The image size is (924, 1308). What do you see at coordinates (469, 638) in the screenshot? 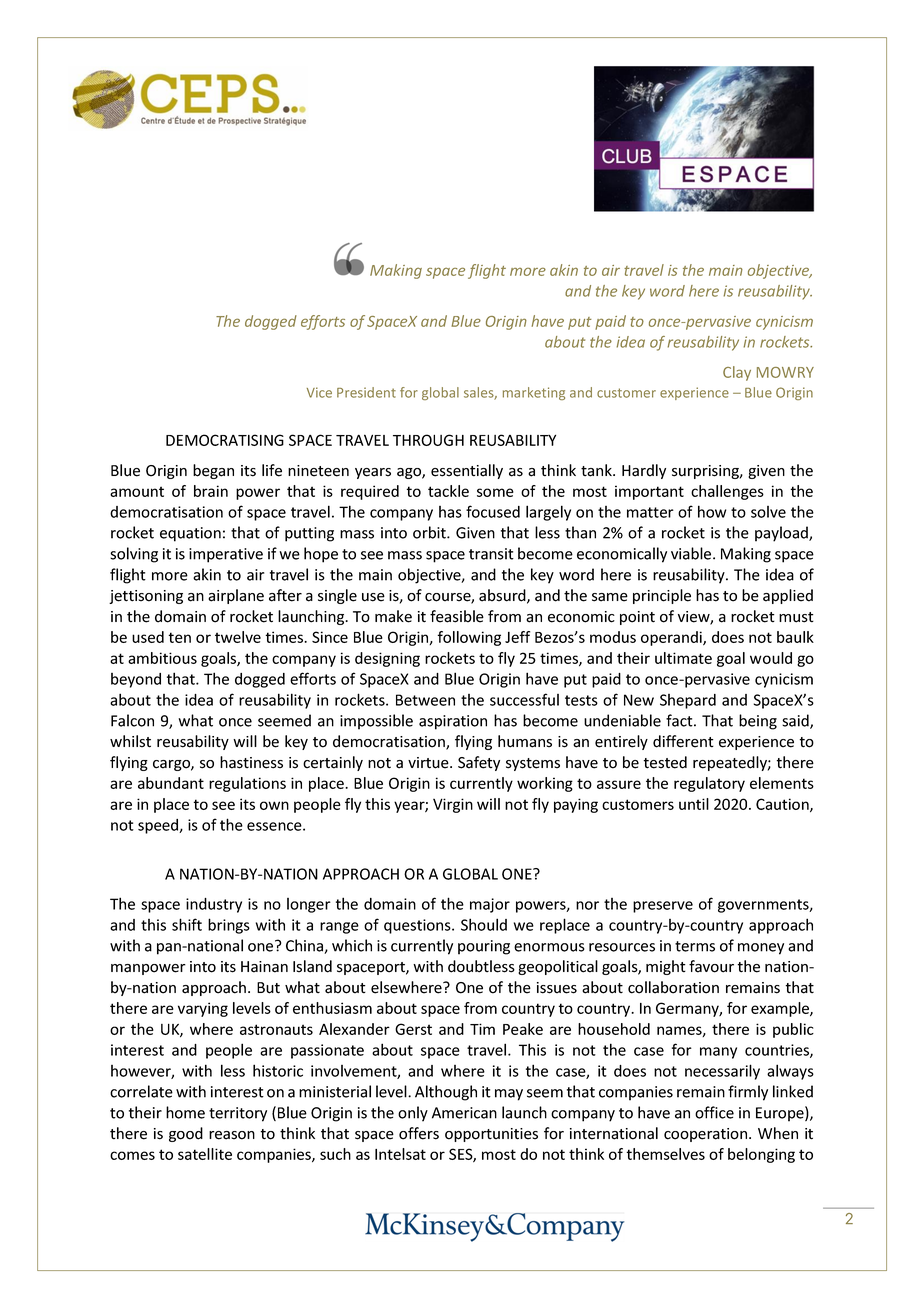
I see `following` at bounding box center [469, 638].
